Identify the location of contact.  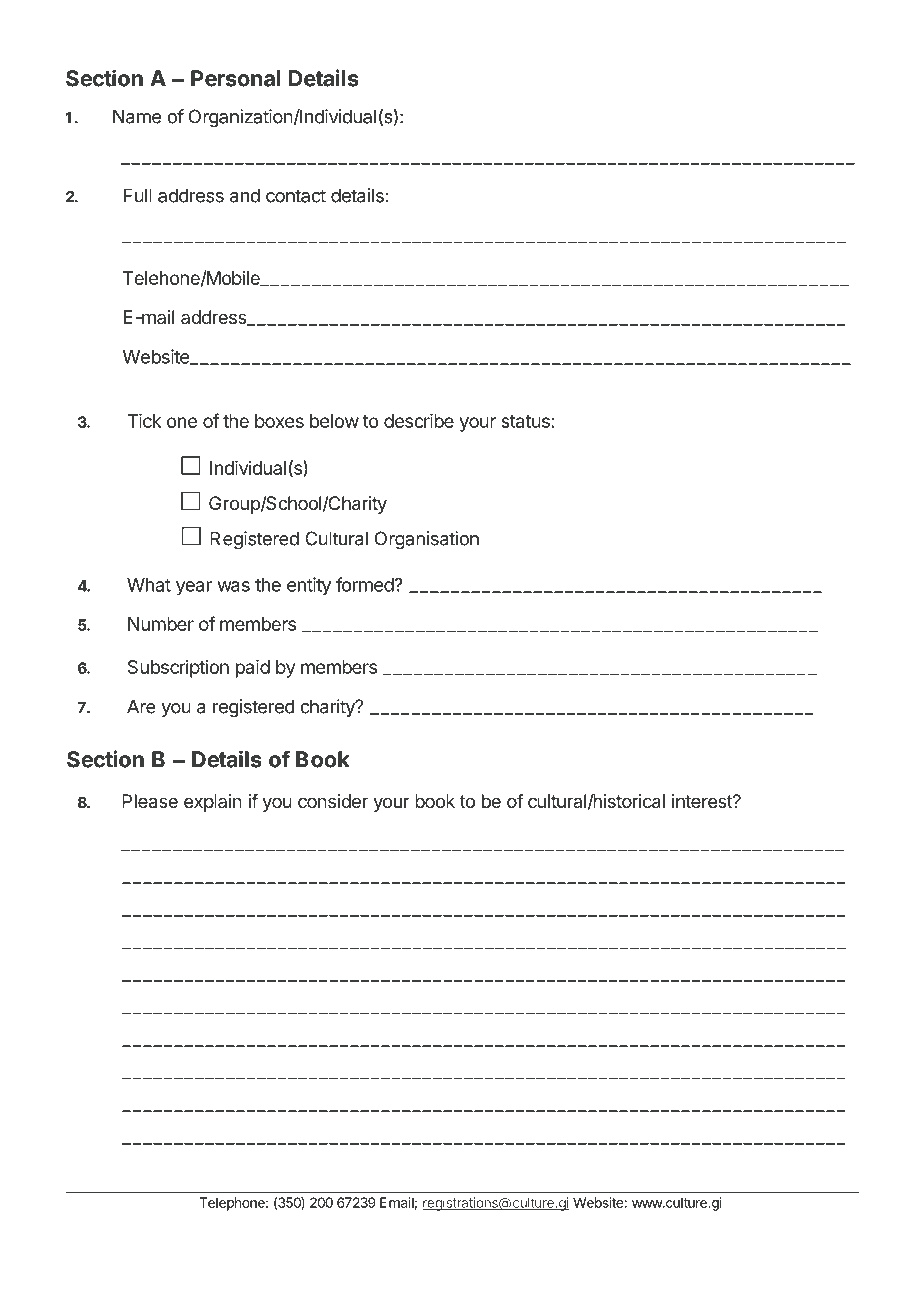
(296, 196).
